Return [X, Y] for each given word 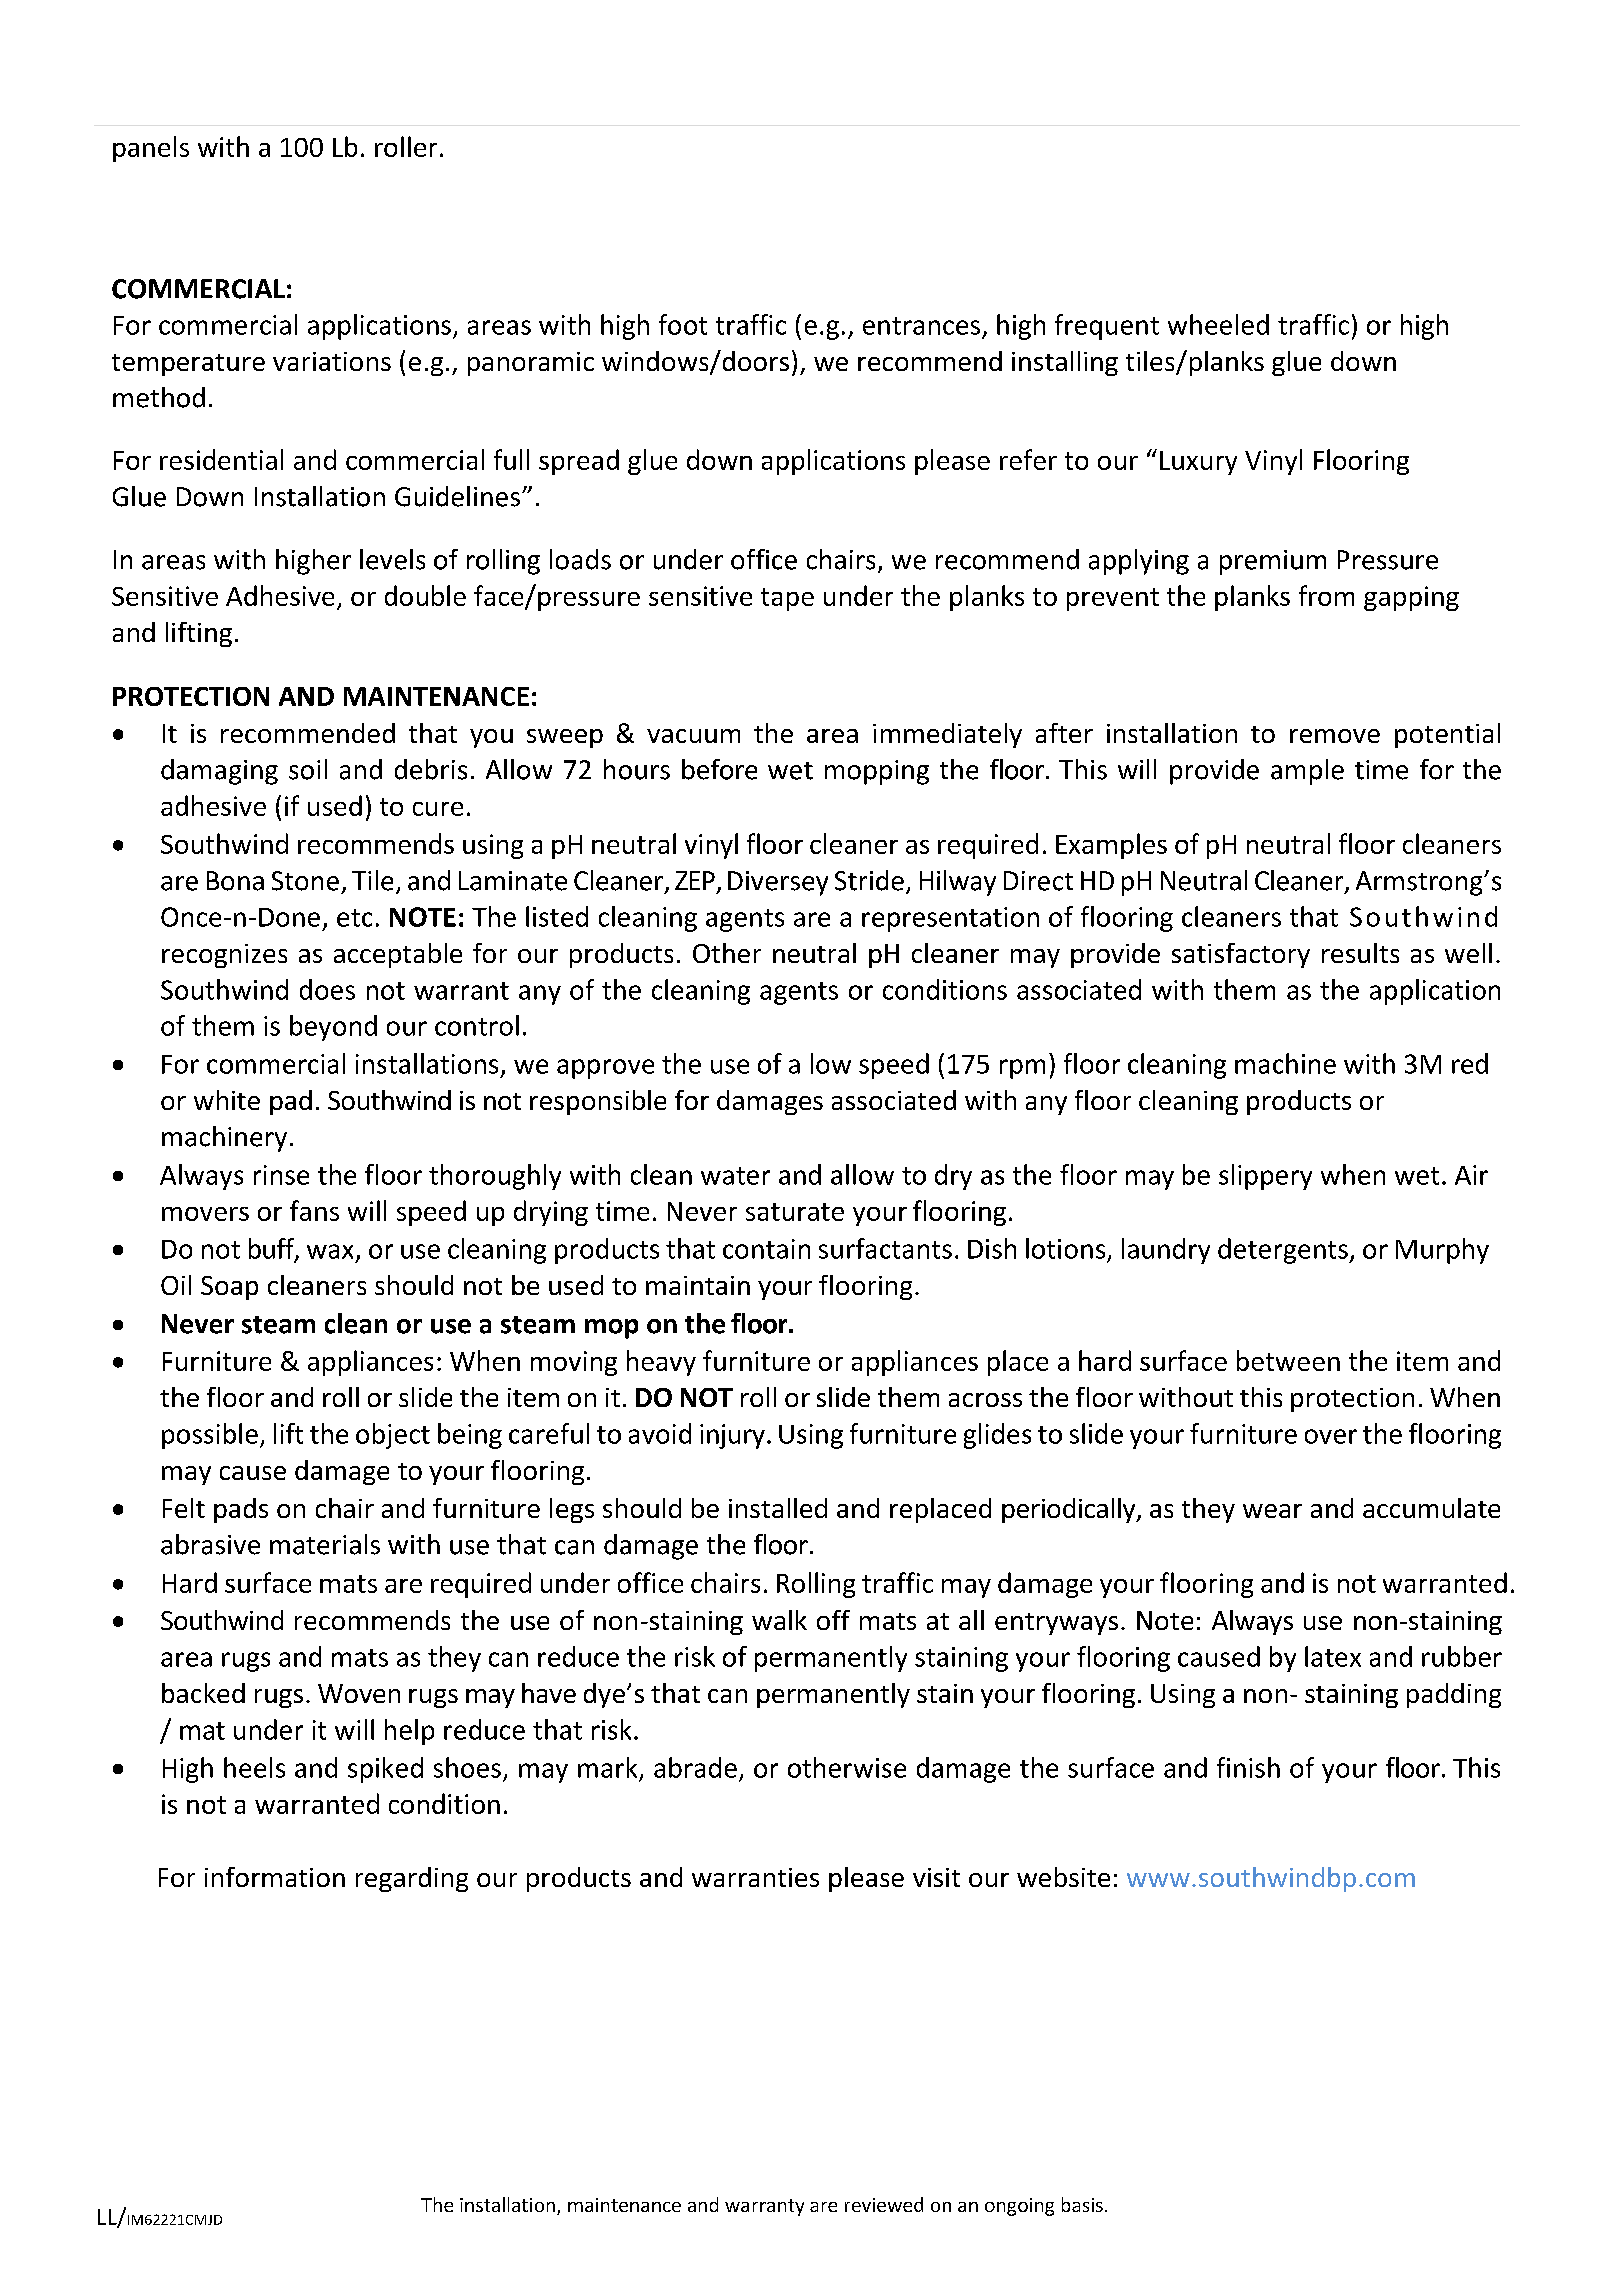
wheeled [1218, 324]
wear [1272, 1511]
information [275, 1877]
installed [778, 1508]
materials [325, 1544]
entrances [921, 326]
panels [151, 149]
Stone [305, 881]
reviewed [884, 2204]
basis [1082, 2204]
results [1360, 953]
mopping [877, 772]
